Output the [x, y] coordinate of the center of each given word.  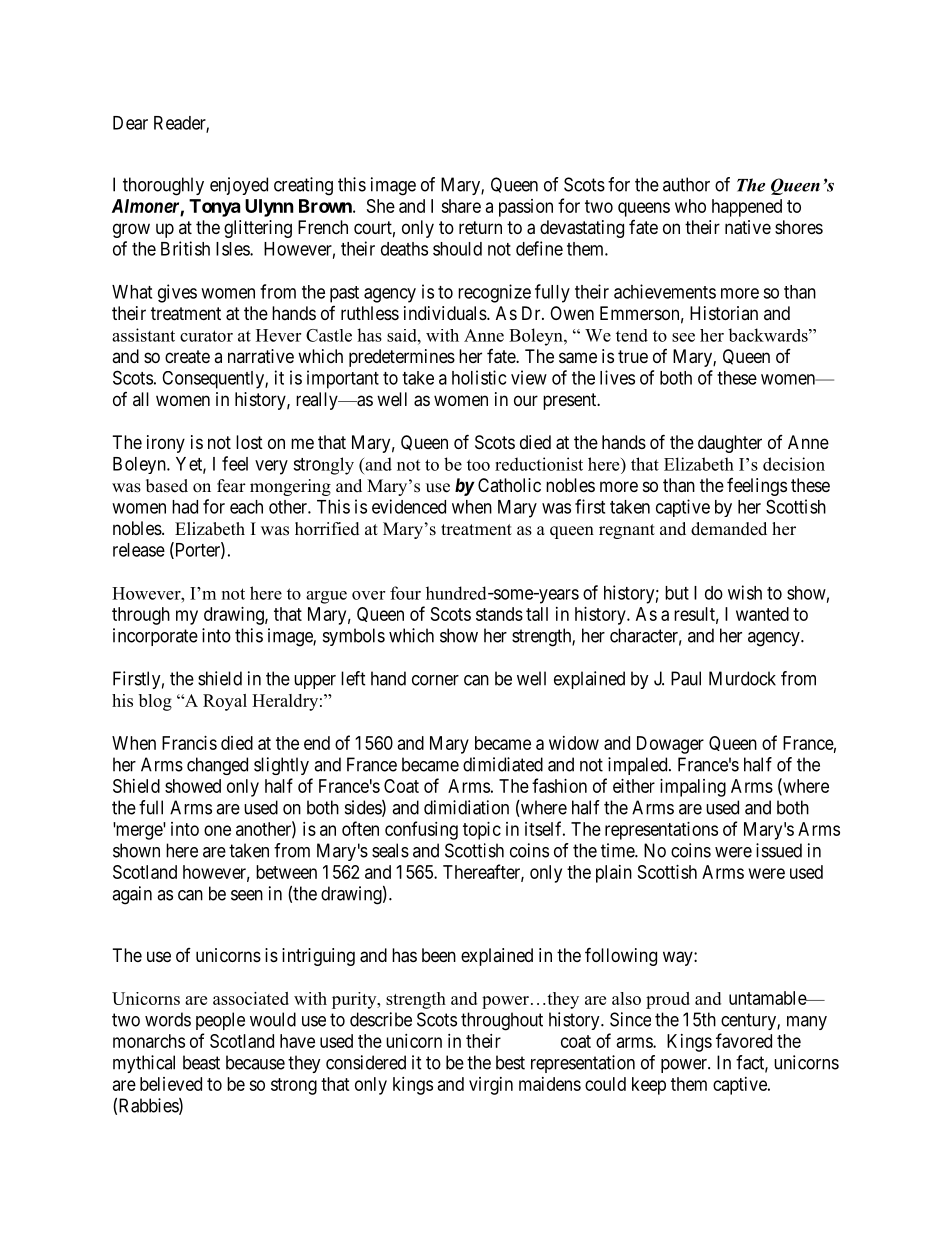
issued [779, 850]
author [686, 184]
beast [201, 1062]
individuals [445, 313]
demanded [729, 529]
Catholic [509, 485]
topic [482, 831]
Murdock [742, 678]
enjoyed [239, 186]
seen [247, 895]
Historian [724, 313]
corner [435, 680]
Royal [225, 702]
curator [206, 336]
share [461, 206]
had [185, 507]
